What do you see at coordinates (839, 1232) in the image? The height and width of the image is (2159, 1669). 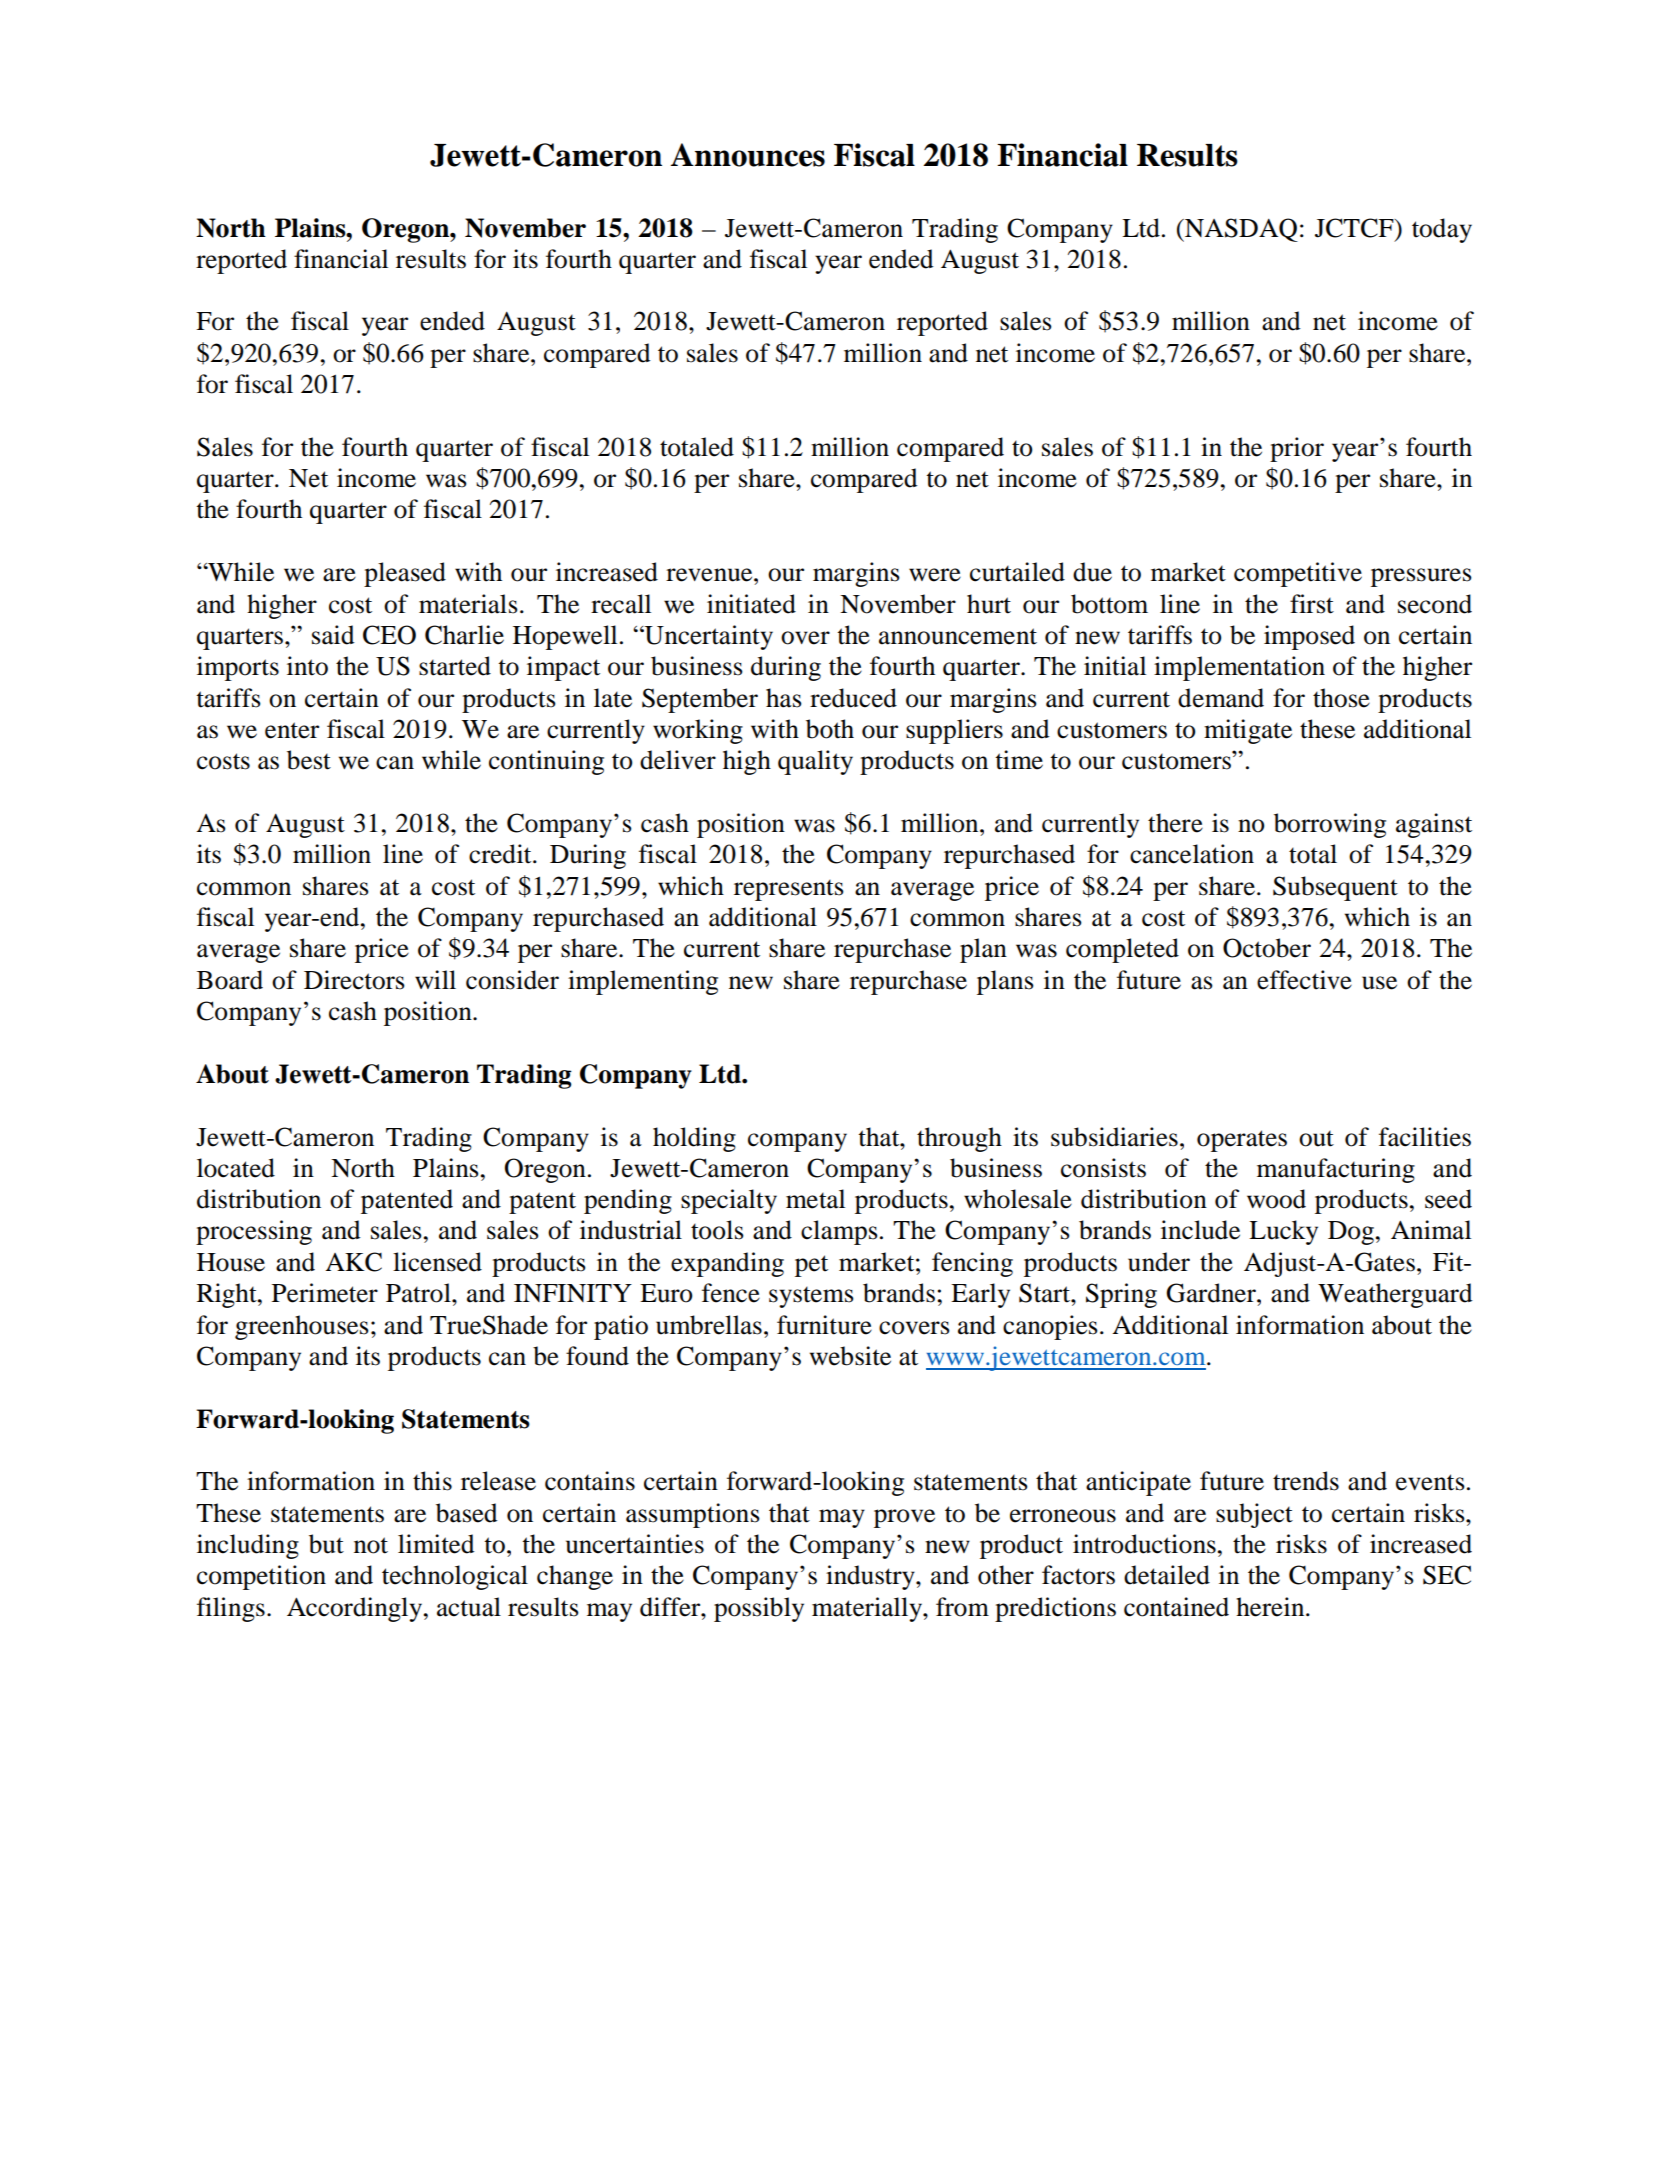 I see `clamps` at bounding box center [839, 1232].
